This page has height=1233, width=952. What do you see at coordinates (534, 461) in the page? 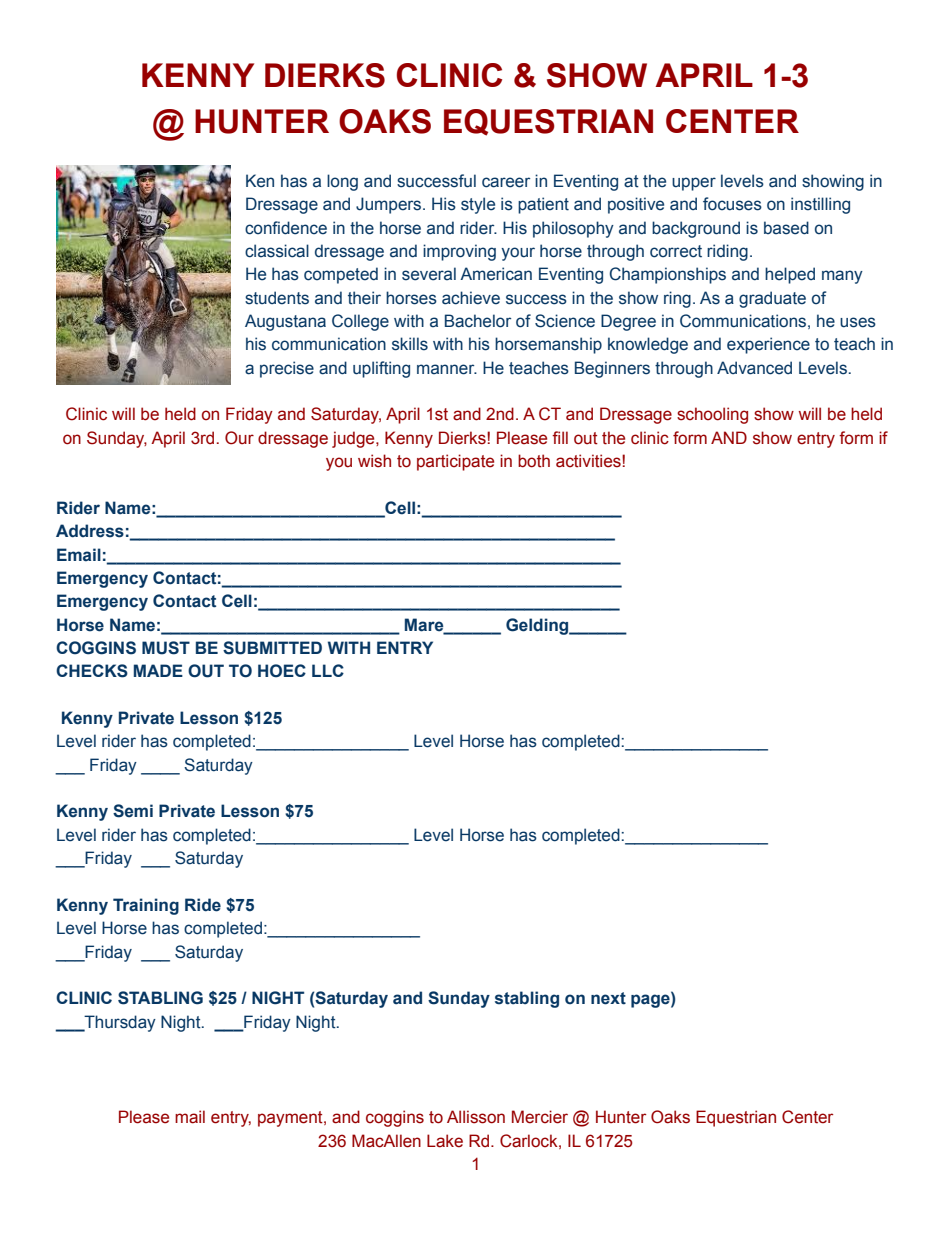
I see `both` at bounding box center [534, 461].
